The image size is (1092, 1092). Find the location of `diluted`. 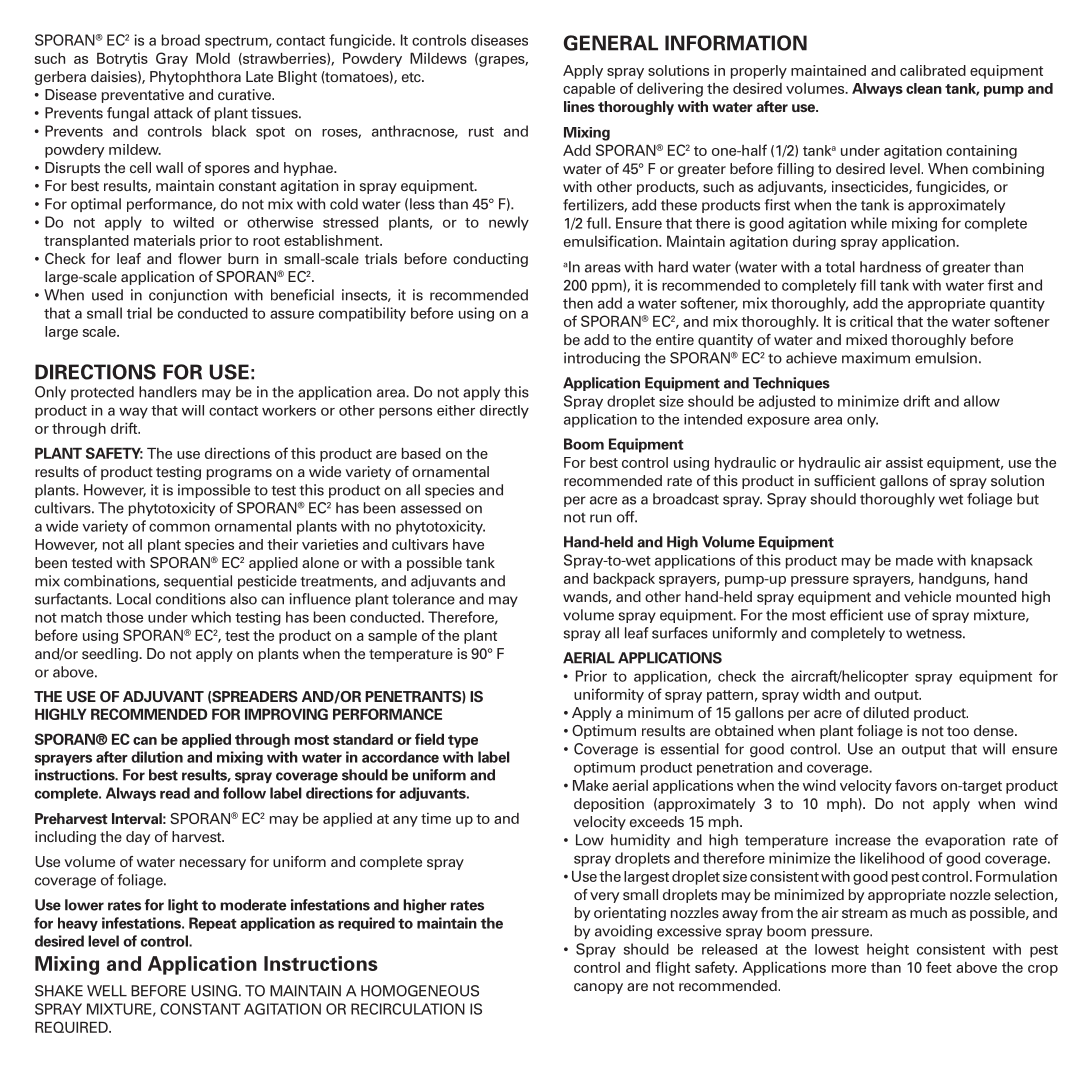

diluted is located at coordinates (886, 712).
